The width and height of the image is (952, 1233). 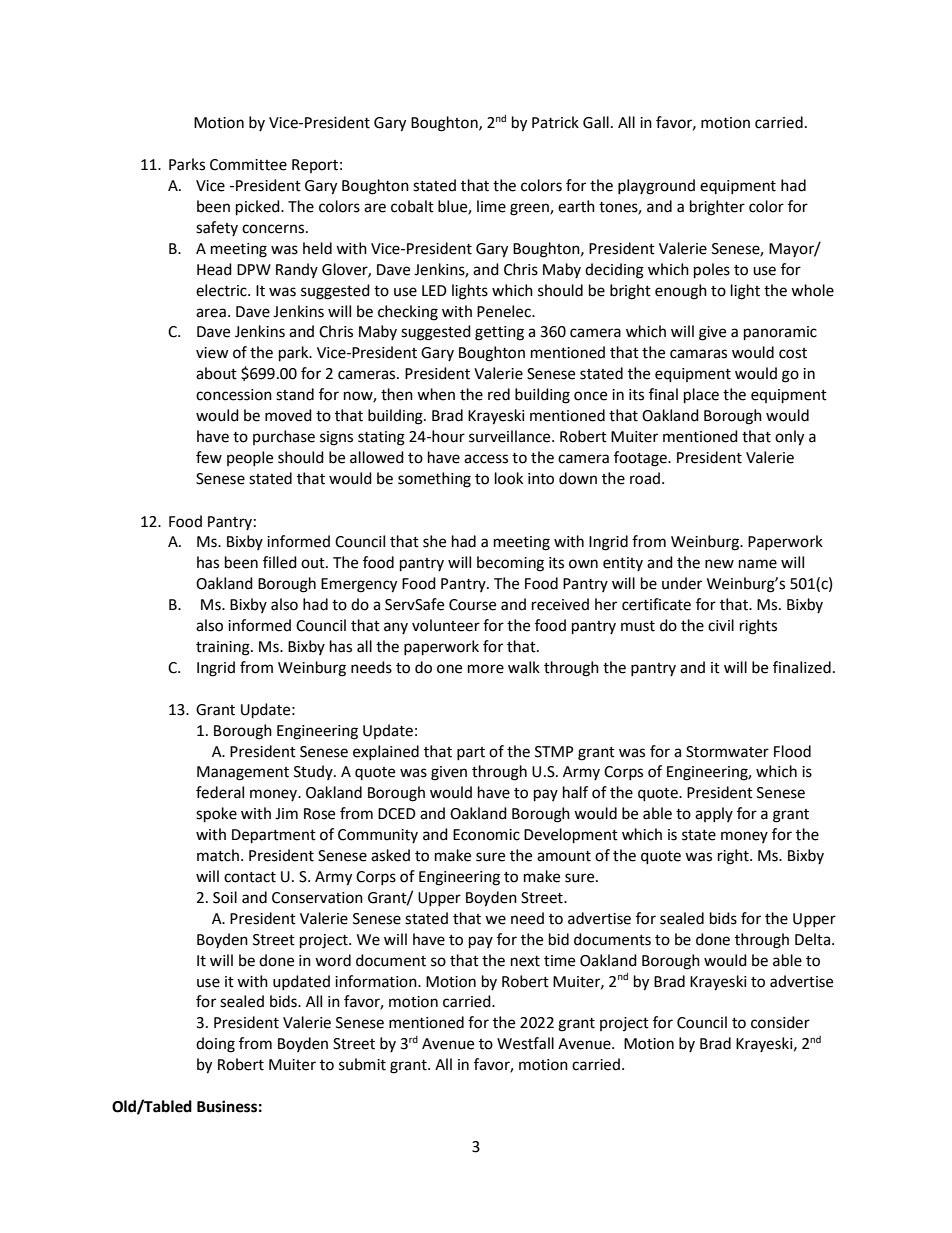 I want to click on playground, so click(x=656, y=187).
